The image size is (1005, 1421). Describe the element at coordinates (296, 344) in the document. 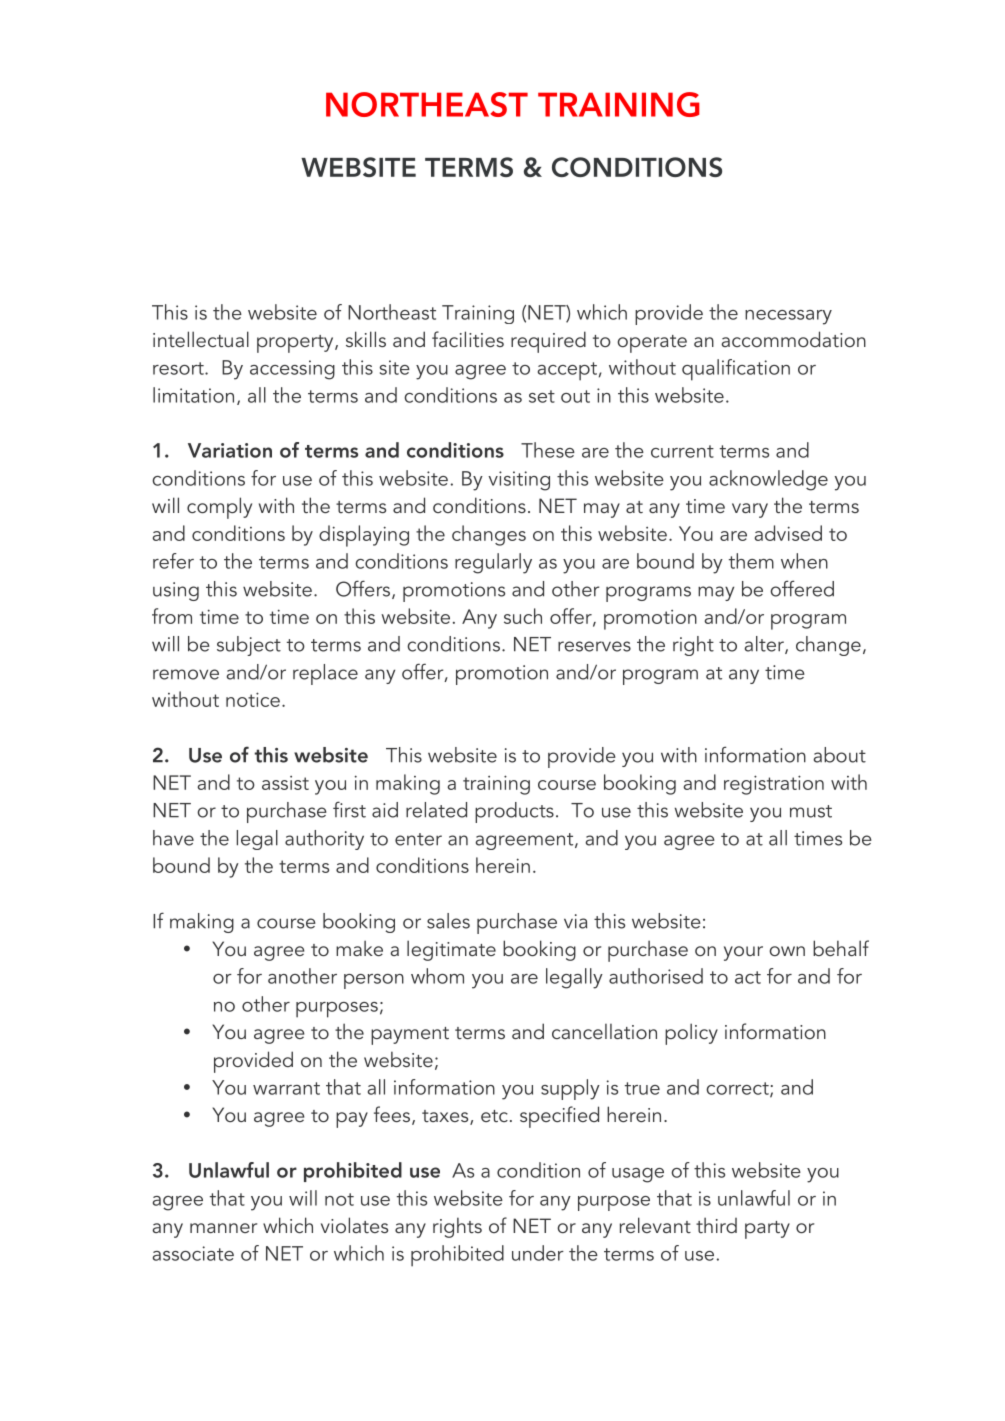

I see `property` at that location.
